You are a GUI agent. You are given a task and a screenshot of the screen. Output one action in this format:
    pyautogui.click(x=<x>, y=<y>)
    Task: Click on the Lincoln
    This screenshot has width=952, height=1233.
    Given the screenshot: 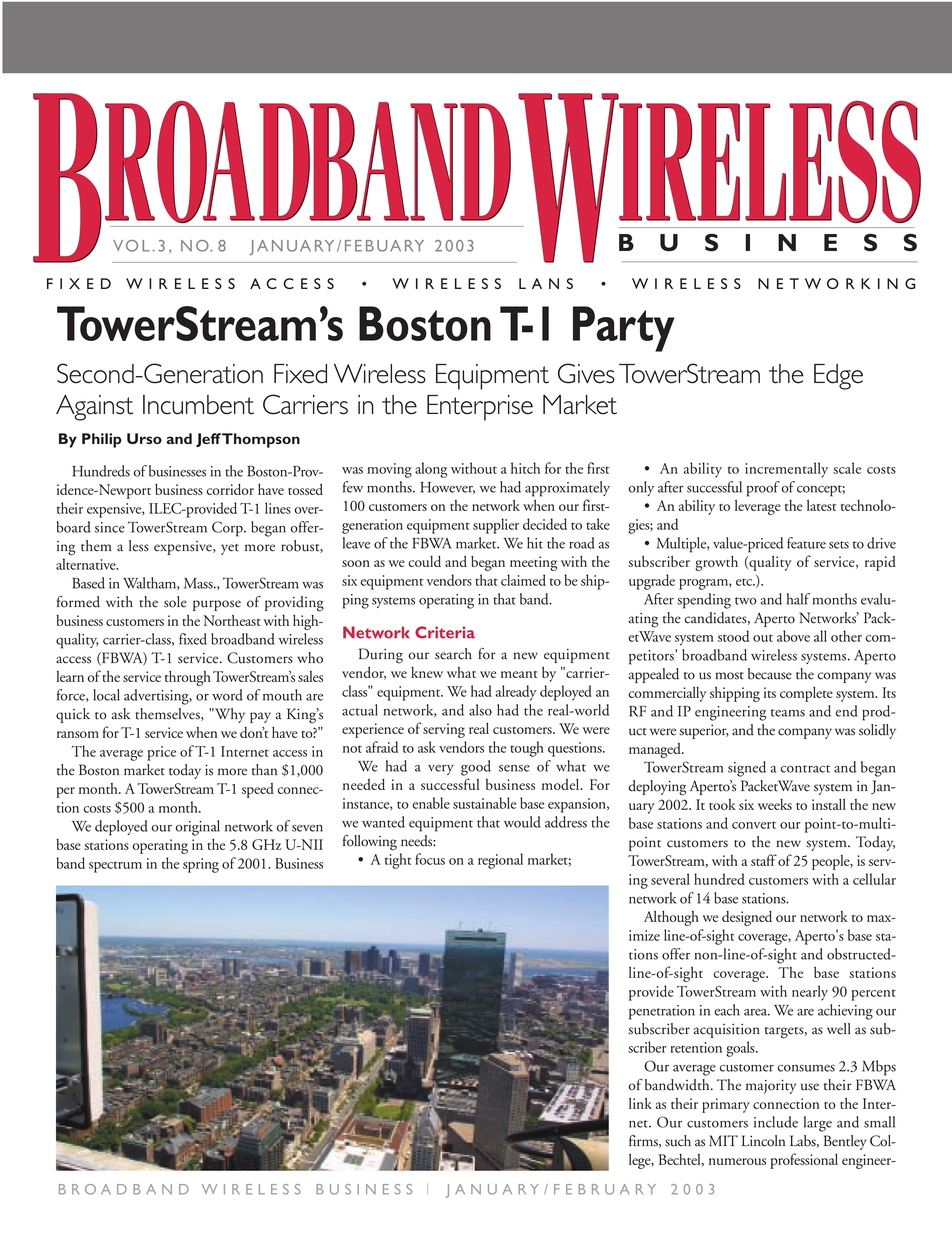 What is the action you would take?
    pyautogui.click(x=763, y=1141)
